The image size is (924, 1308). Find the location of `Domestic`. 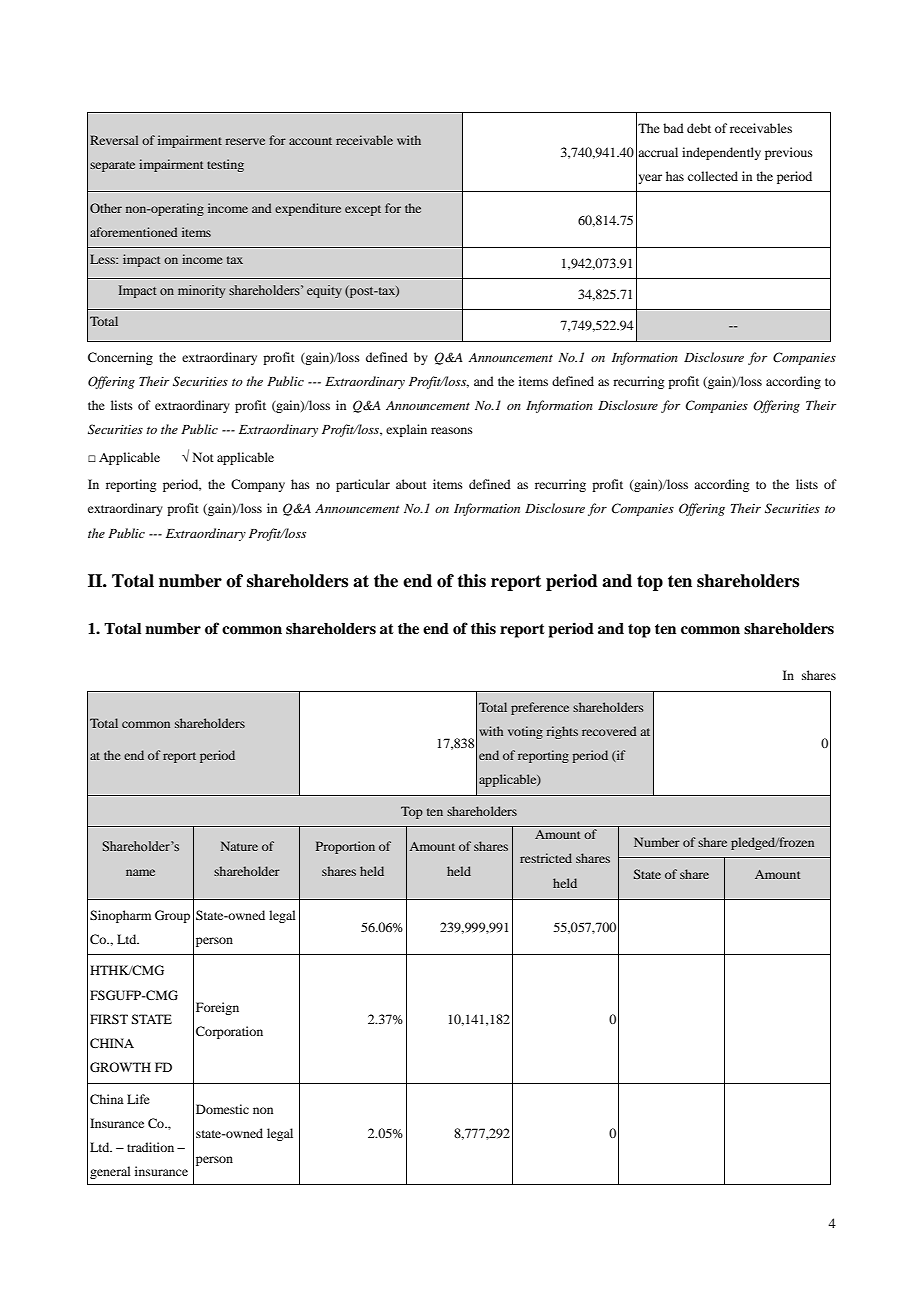

Domestic is located at coordinates (222, 1109).
